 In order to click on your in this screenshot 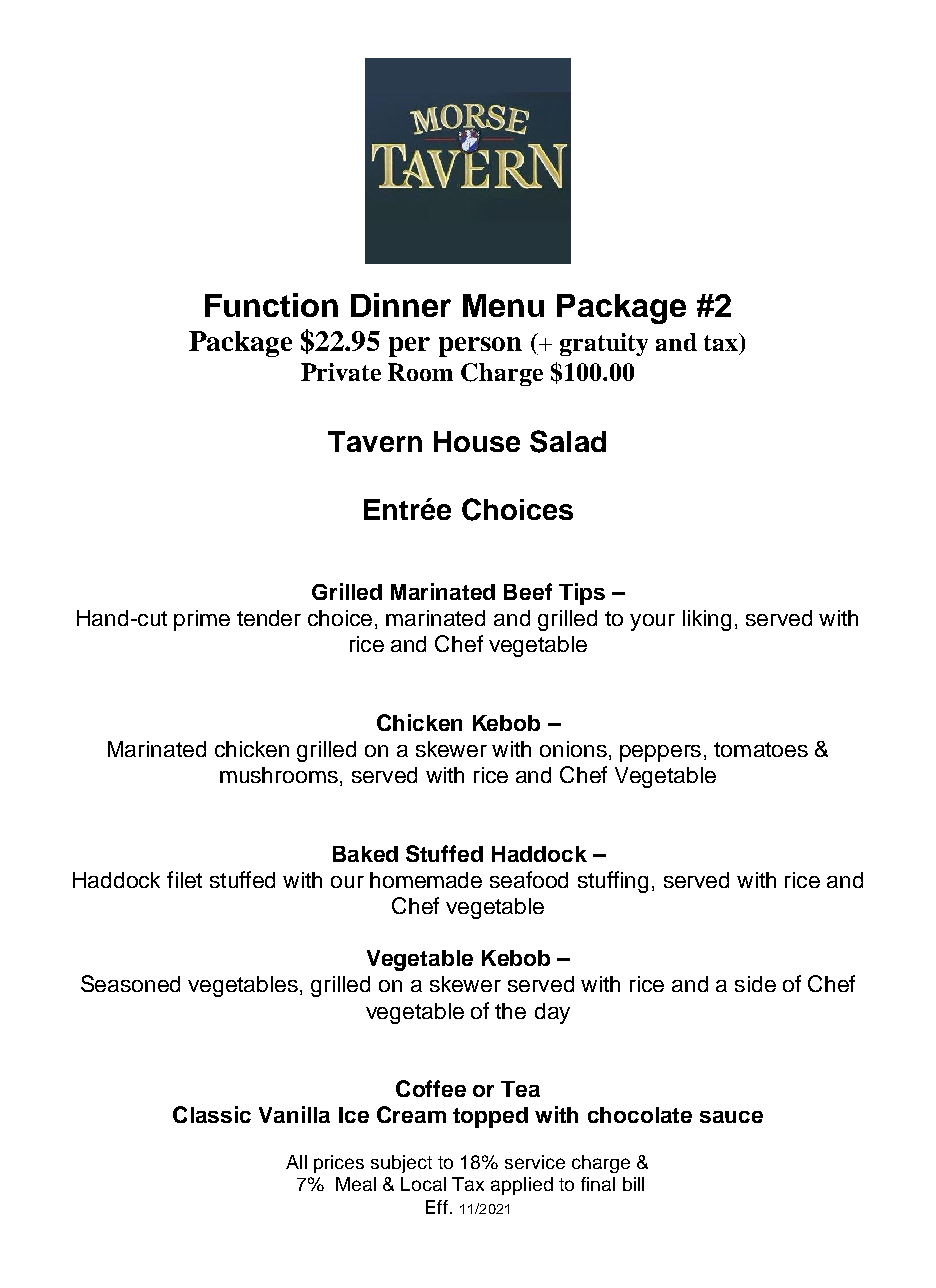, I will do `click(652, 622)`.
